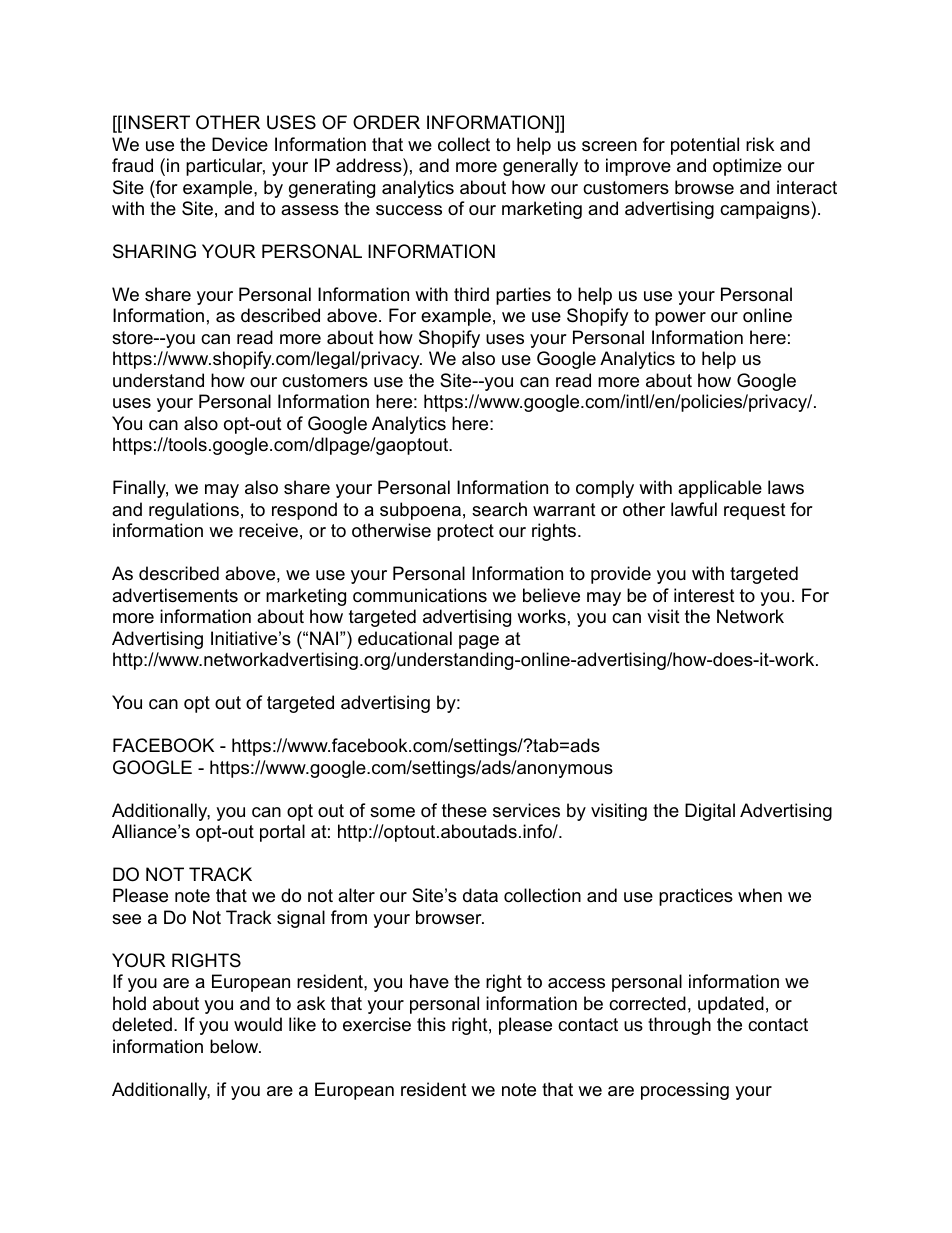 Image resolution: width=952 pixels, height=1233 pixels. I want to click on potential, so click(705, 146).
